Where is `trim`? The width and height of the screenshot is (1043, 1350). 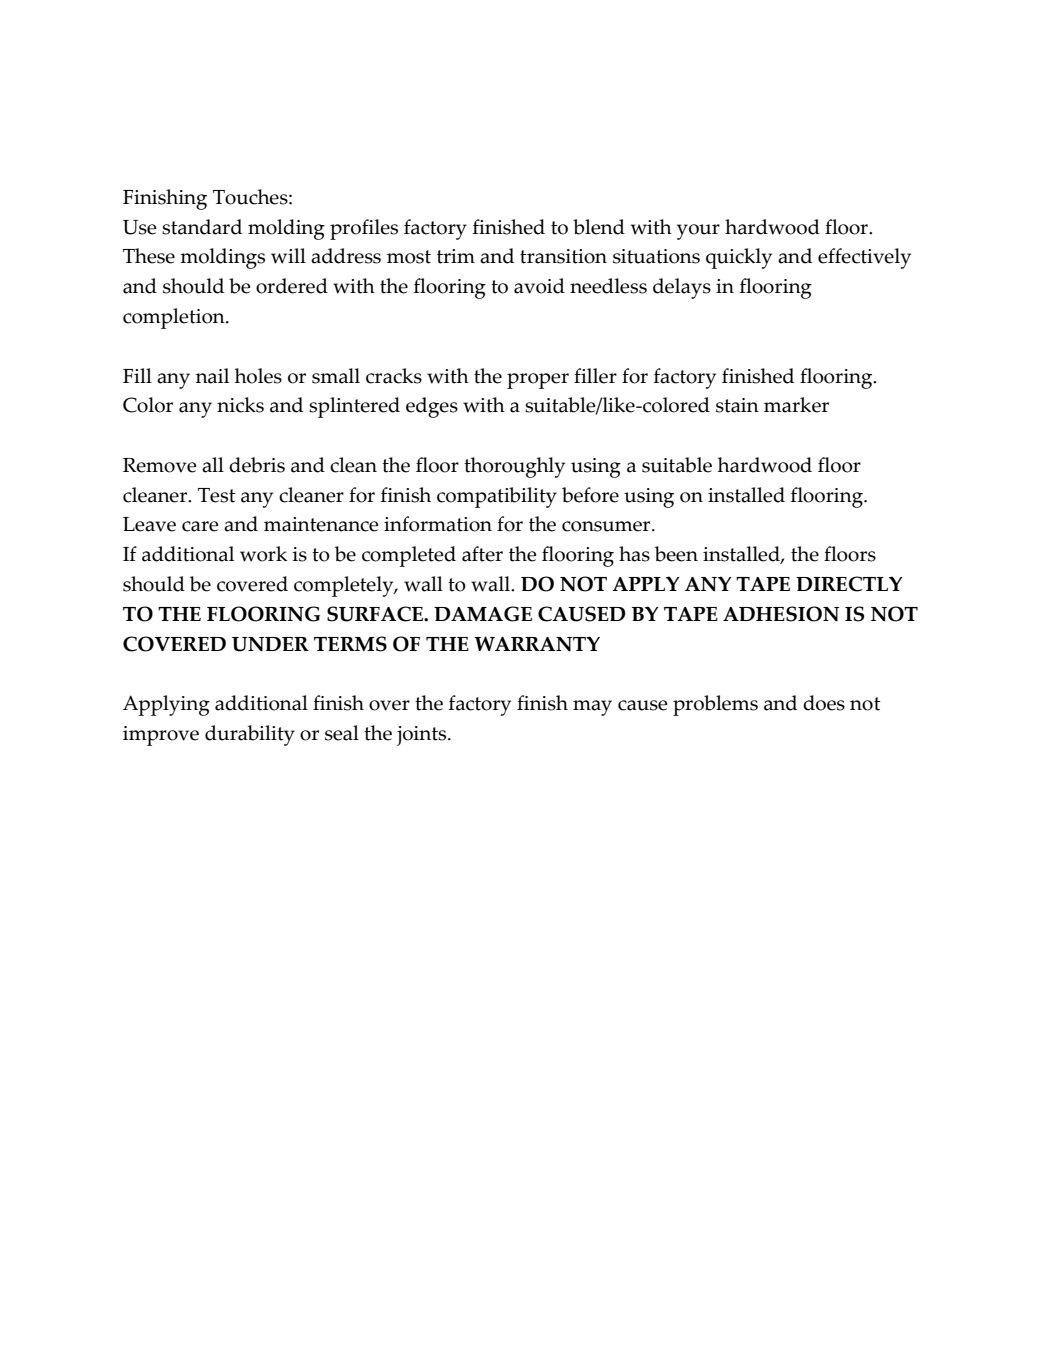
trim is located at coordinates (456, 256).
